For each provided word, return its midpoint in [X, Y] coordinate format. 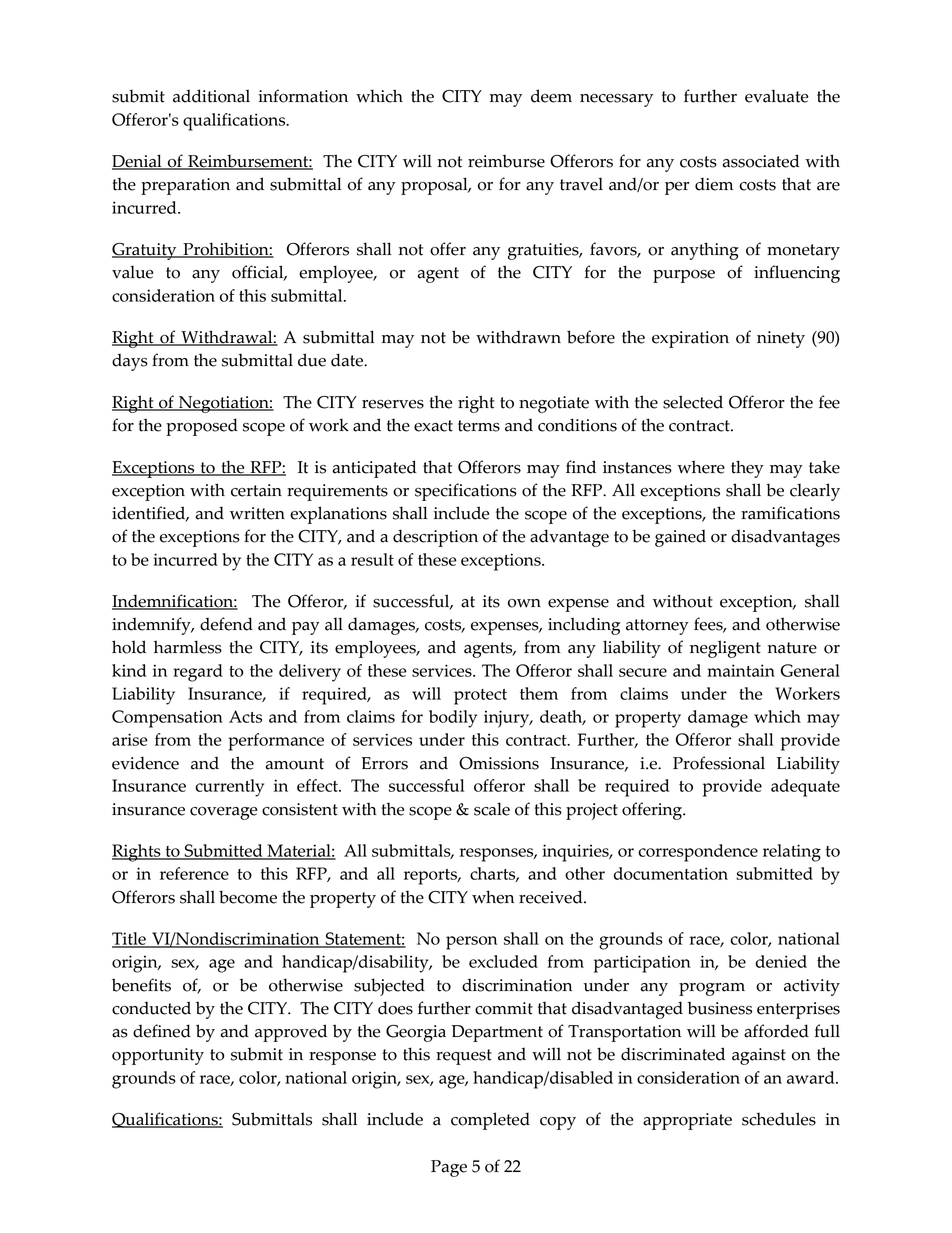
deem [551, 96]
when [493, 897]
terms [479, 426]
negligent [725, 649]
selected [693, 402]
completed [490, 1121]
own [524, 603]
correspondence [698, 853]
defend [226, 624]
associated [761, 161]
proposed [202, 427]
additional [211, 96]
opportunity [158, 1056]
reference [194, 873]
